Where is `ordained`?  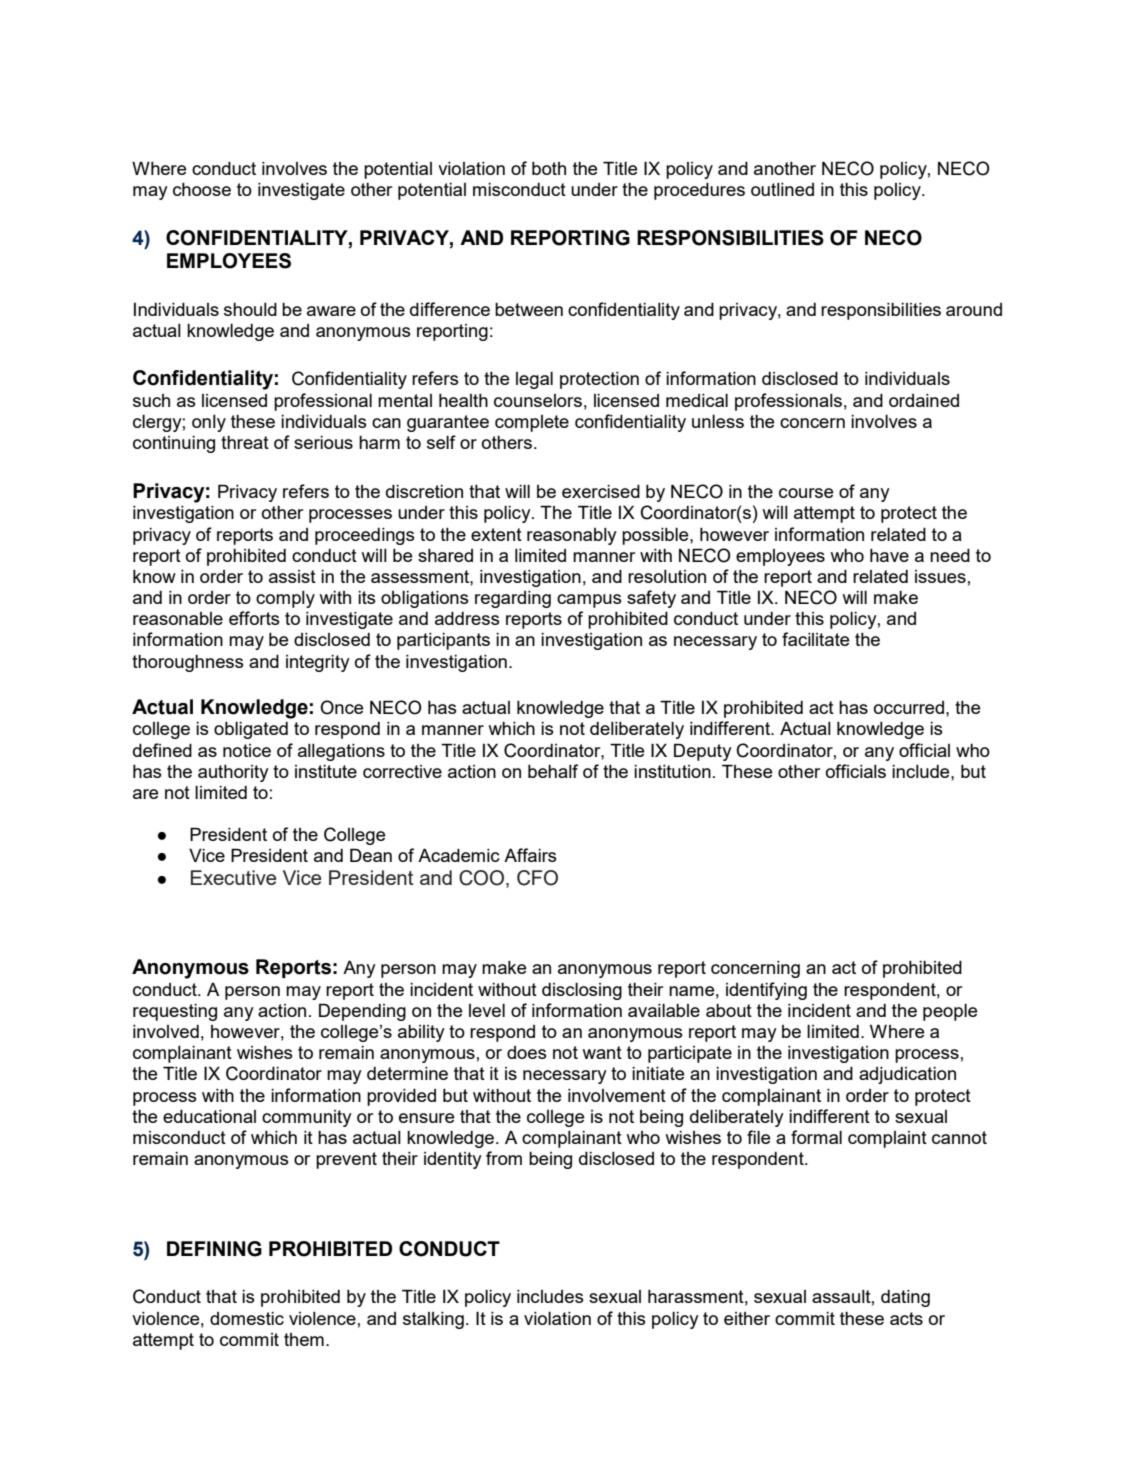
ordained is located at coordinates (924, 400).
